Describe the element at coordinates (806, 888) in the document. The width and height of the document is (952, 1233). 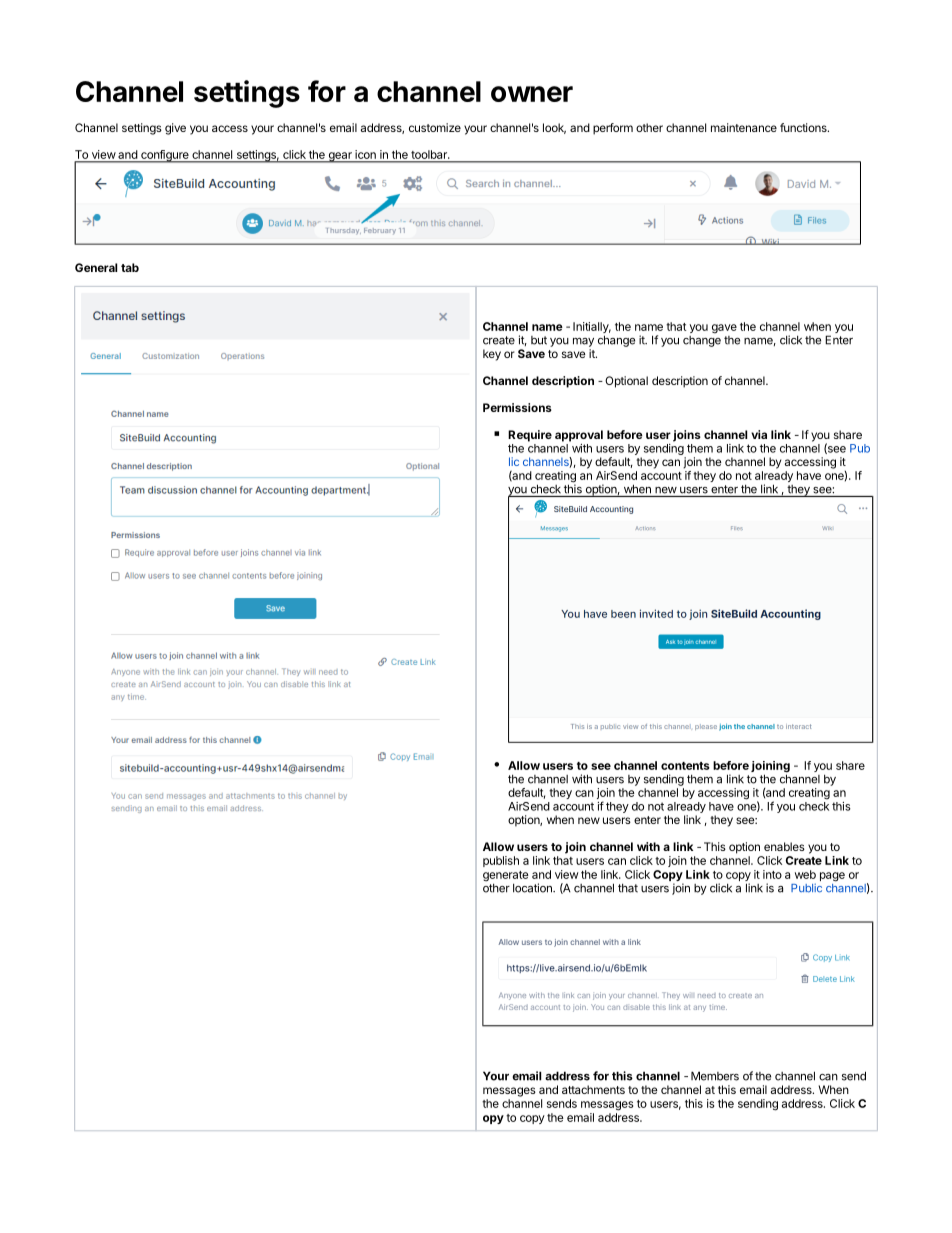
I see `Public` at that location.
